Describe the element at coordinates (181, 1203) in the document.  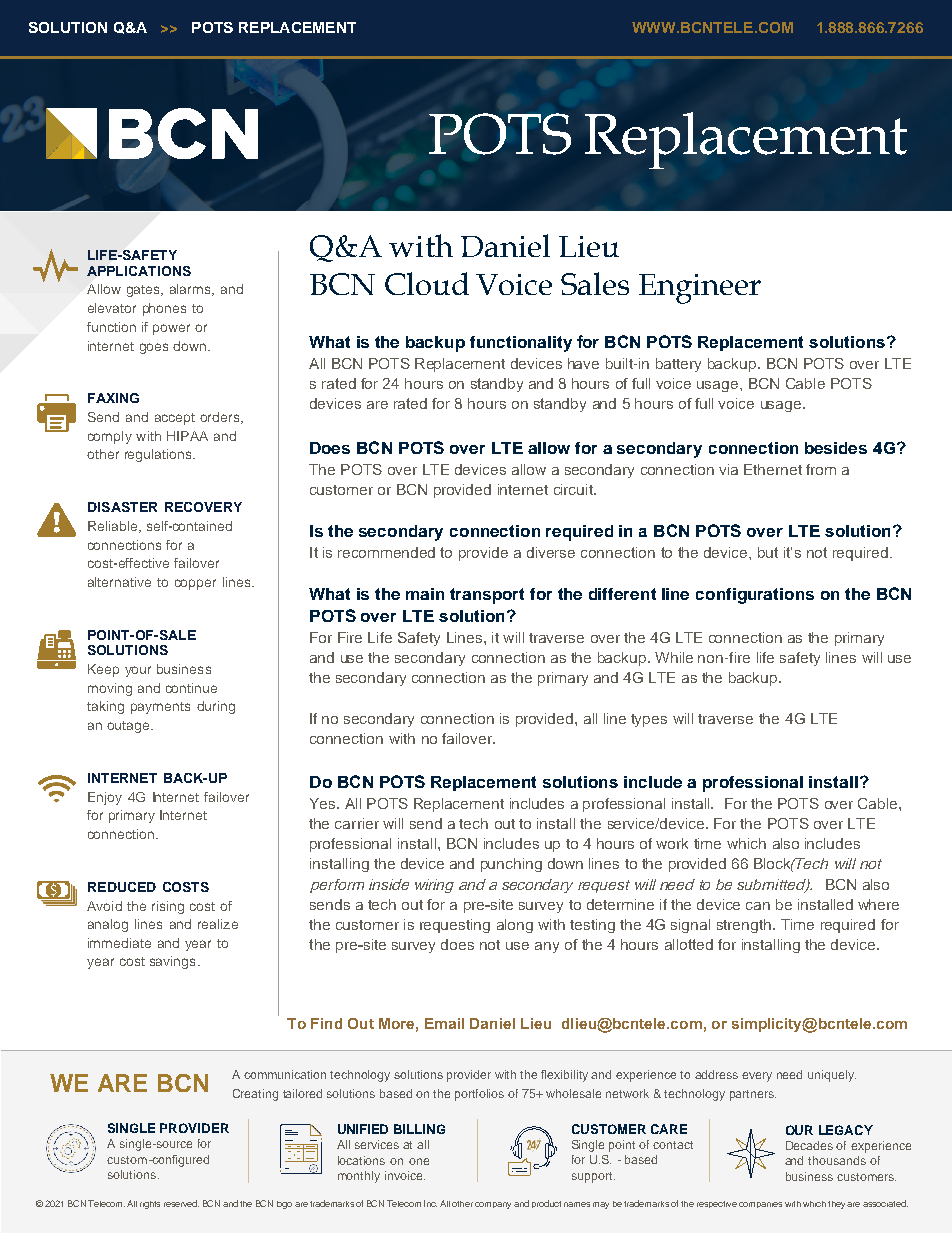
I see `reserved` at that location.
